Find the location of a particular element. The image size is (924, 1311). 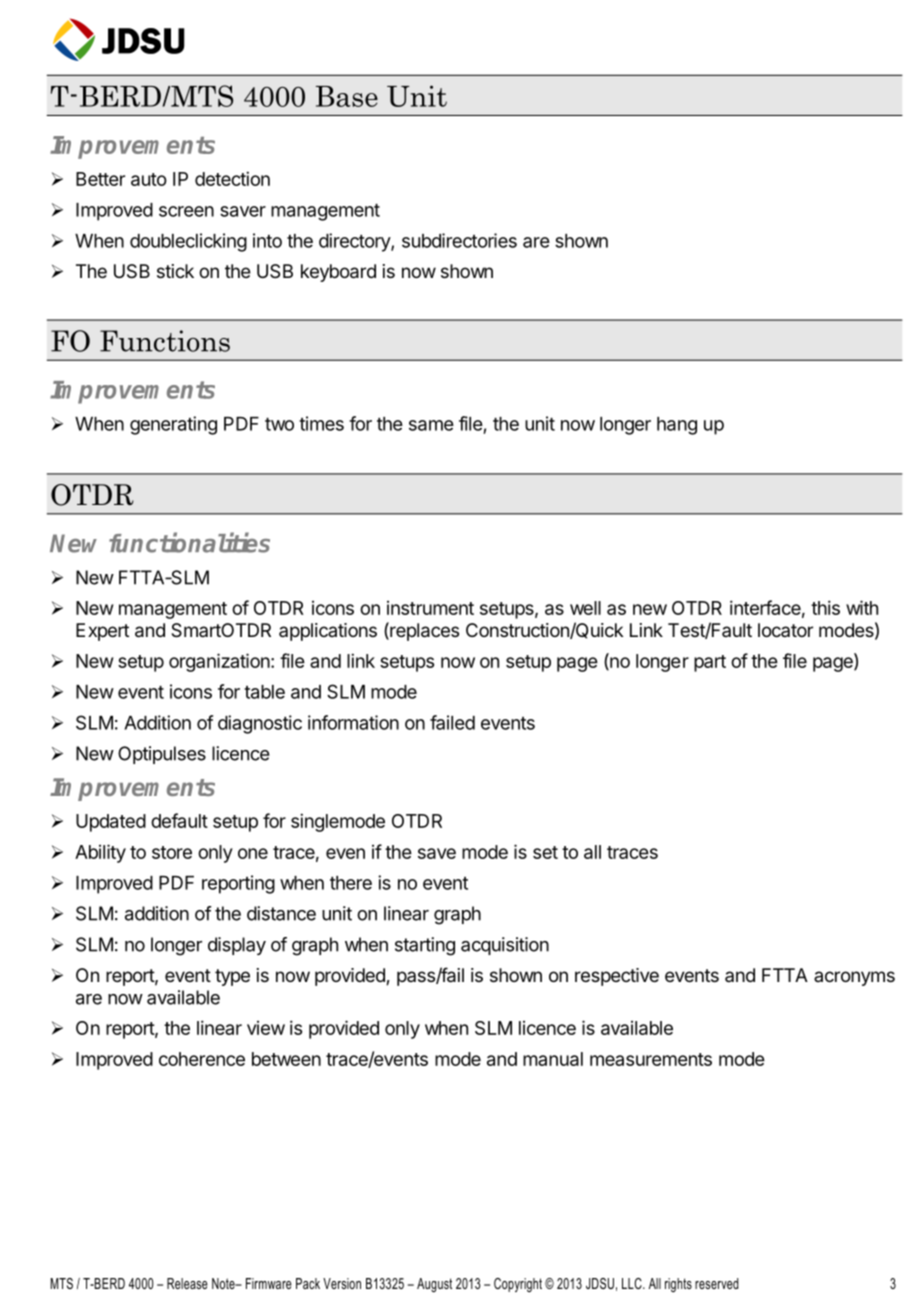

instrument is located at coordinates (430, 608).
